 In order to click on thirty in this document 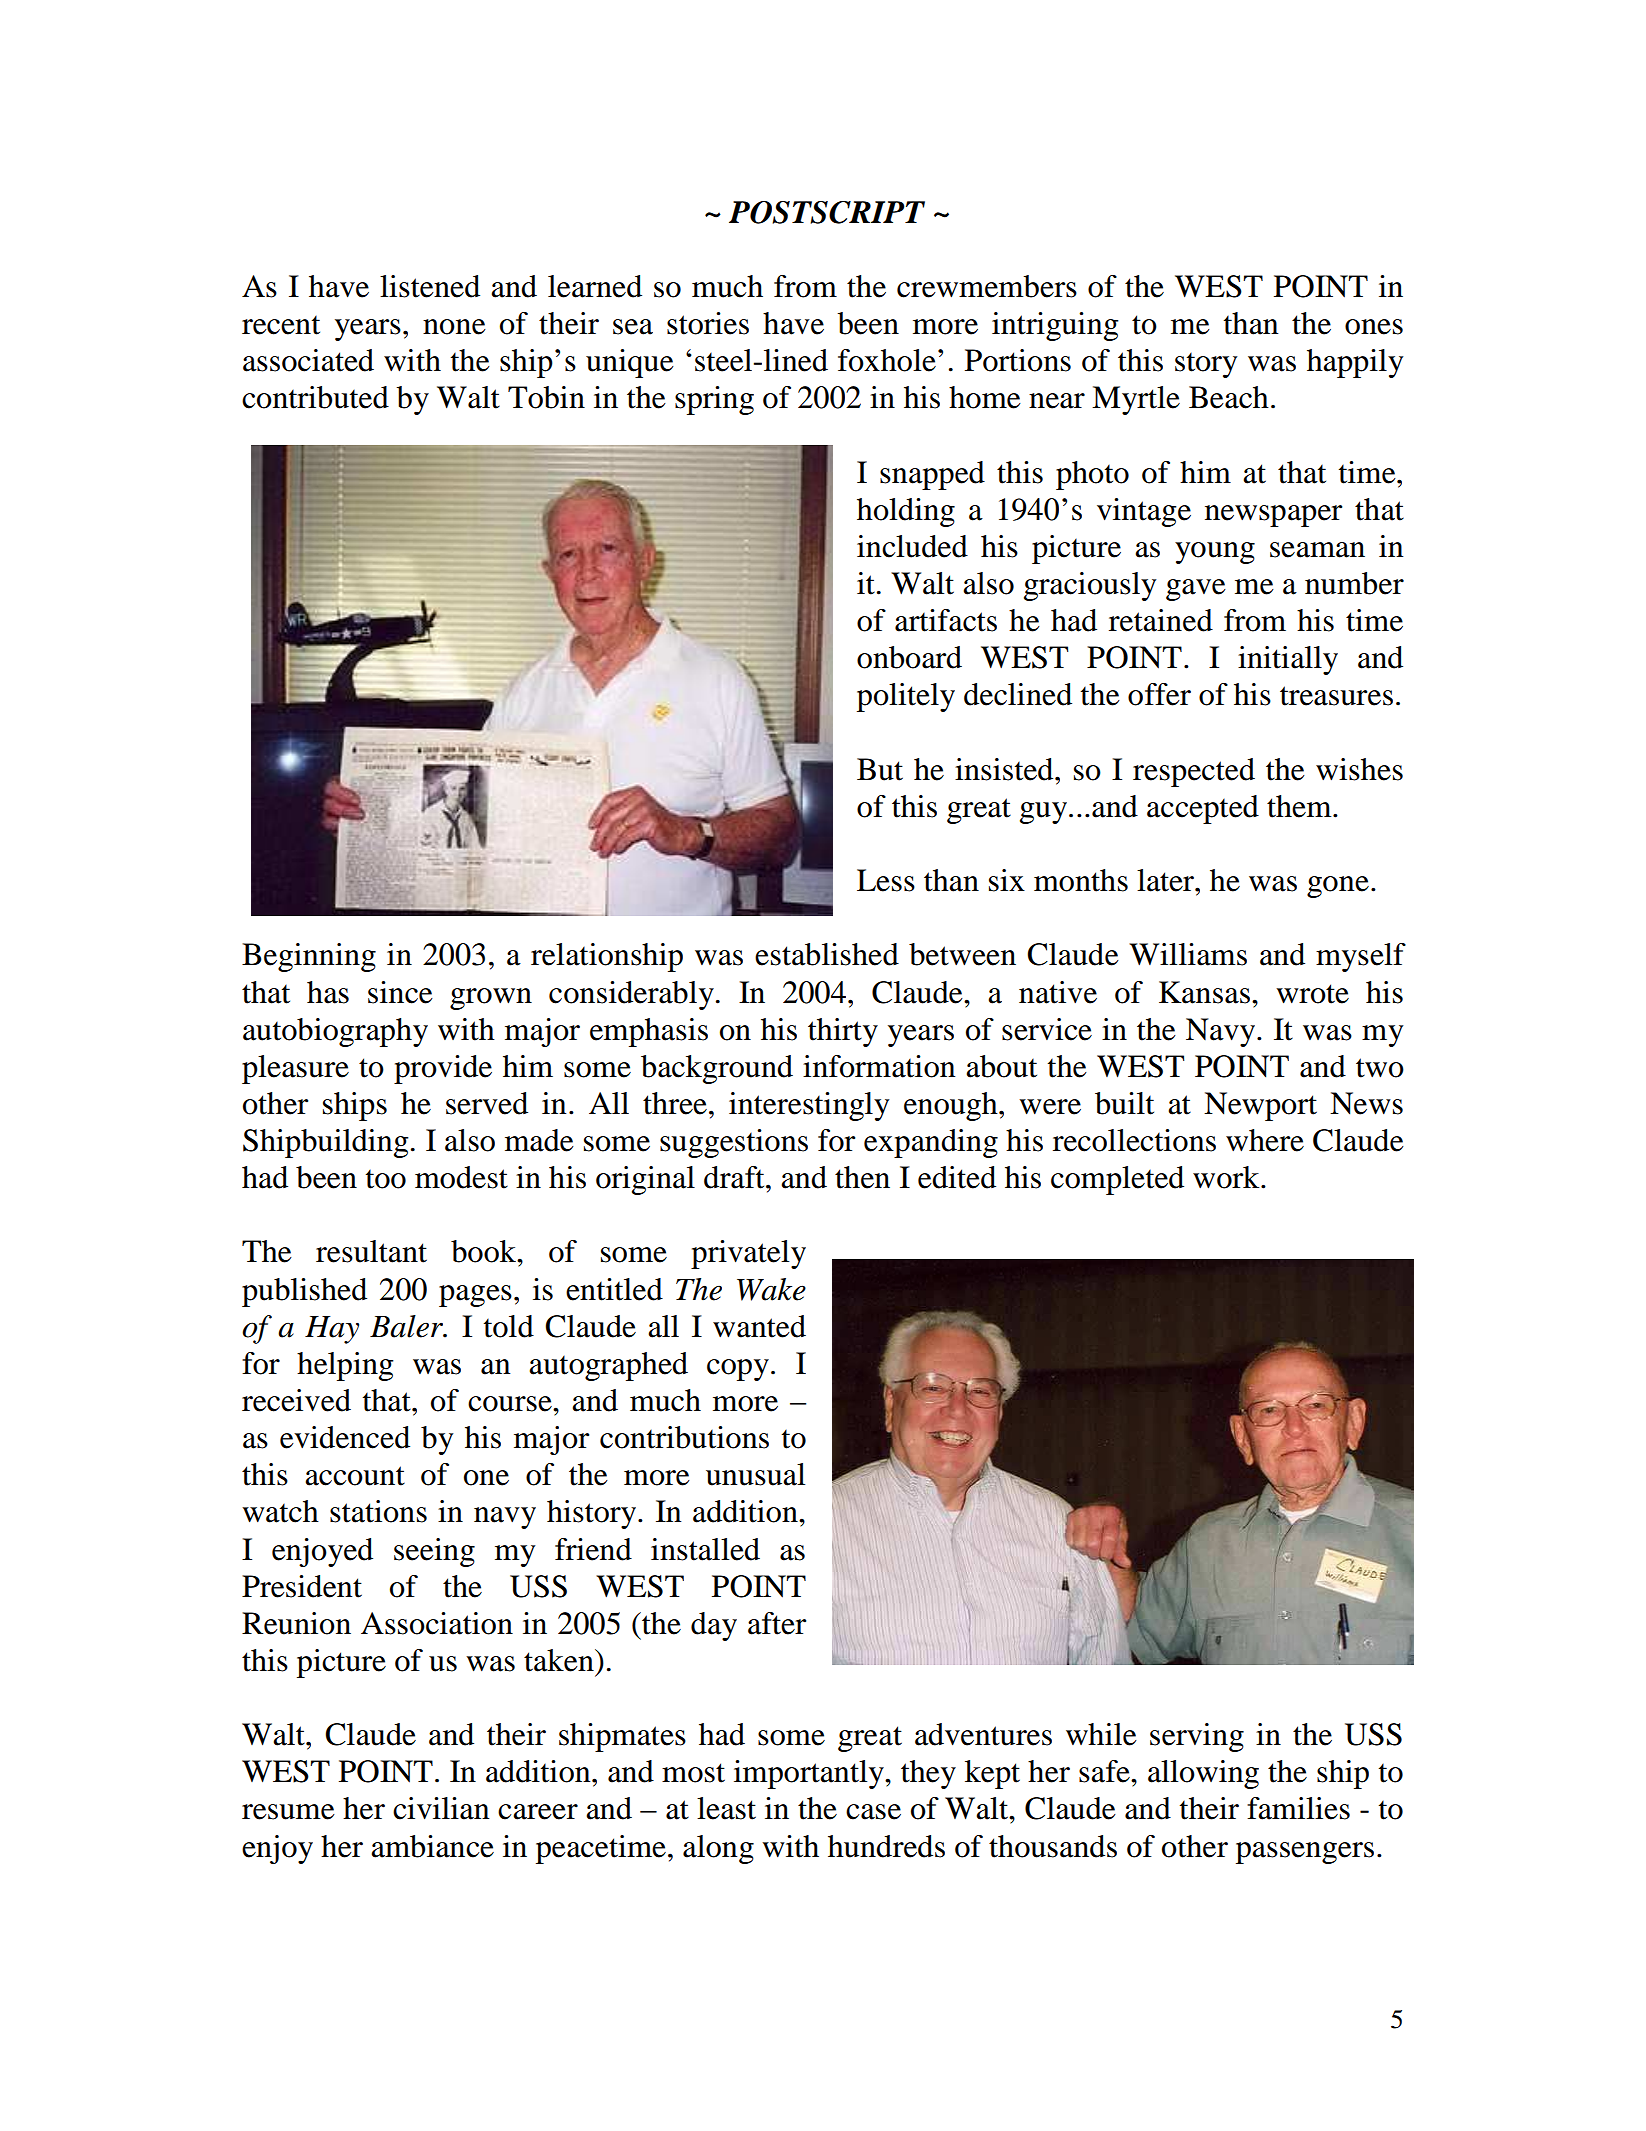, I will do `click(843, 1032)`.
